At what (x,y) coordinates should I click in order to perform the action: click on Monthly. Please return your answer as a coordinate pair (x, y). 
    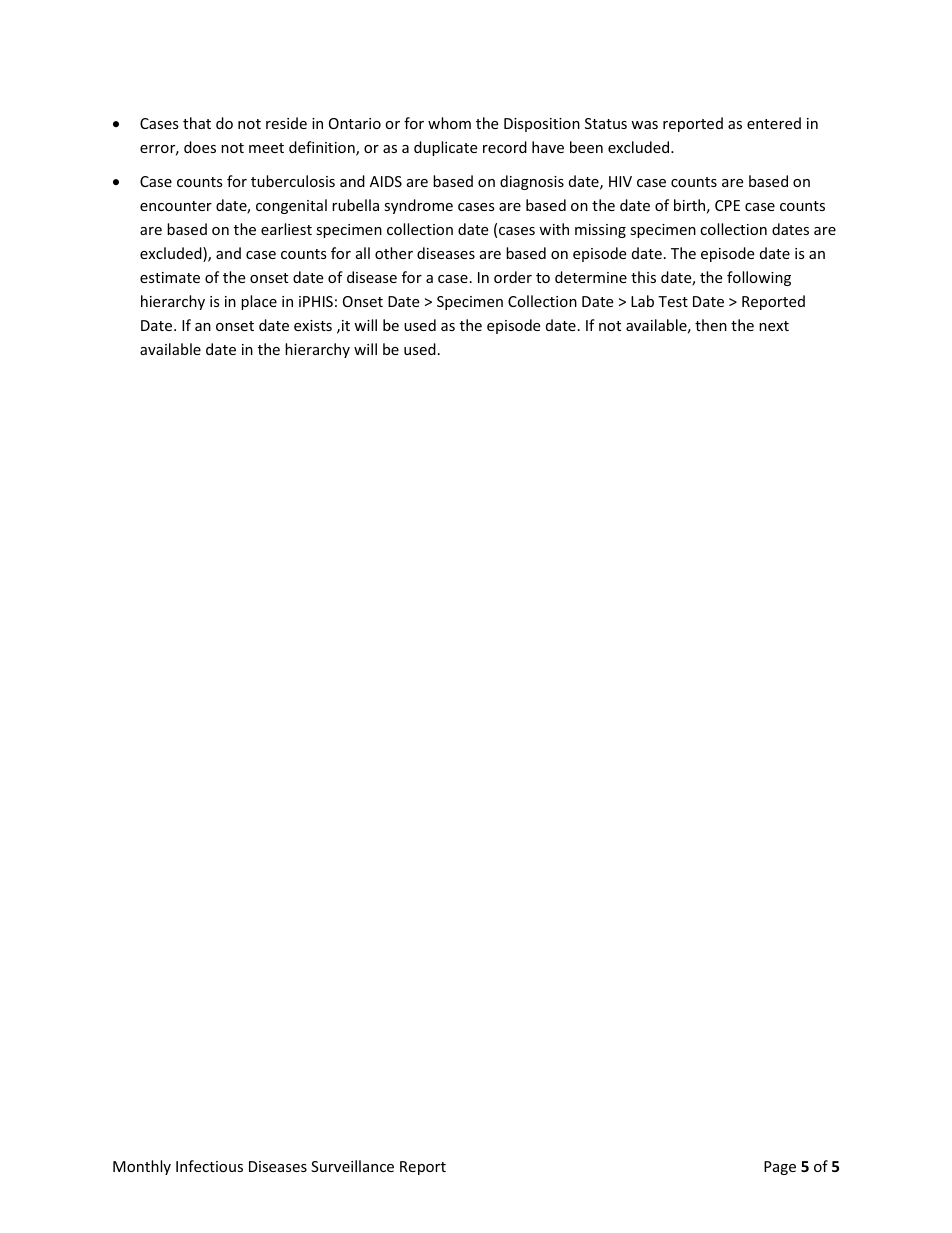
    Looking at the image, I should click on (142, 1167).
